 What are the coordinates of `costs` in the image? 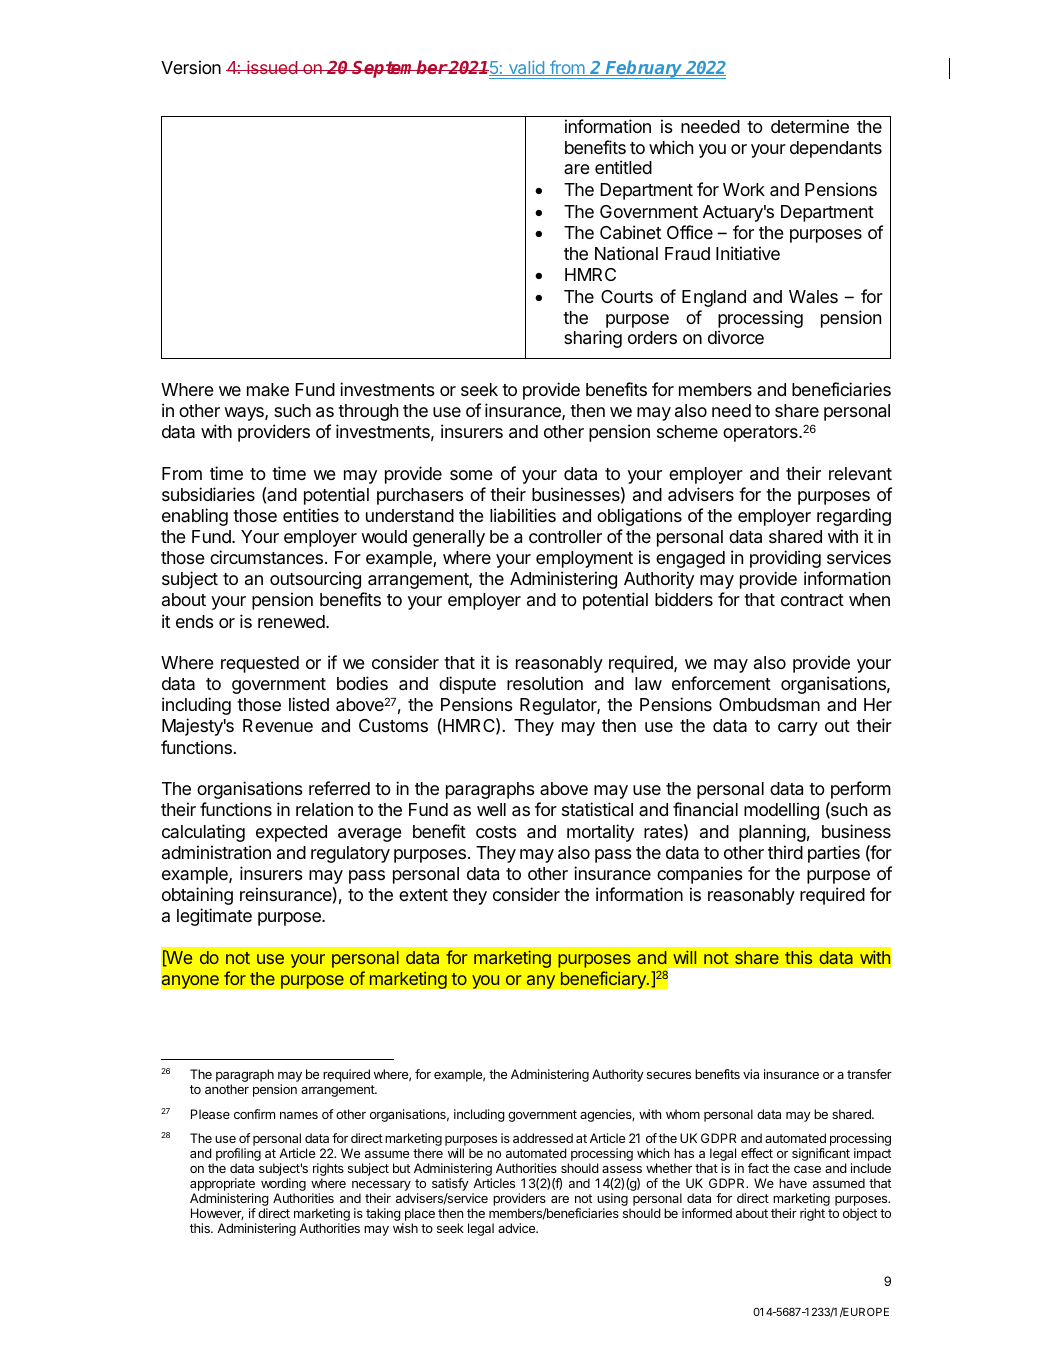 It's located at (496, 832).
